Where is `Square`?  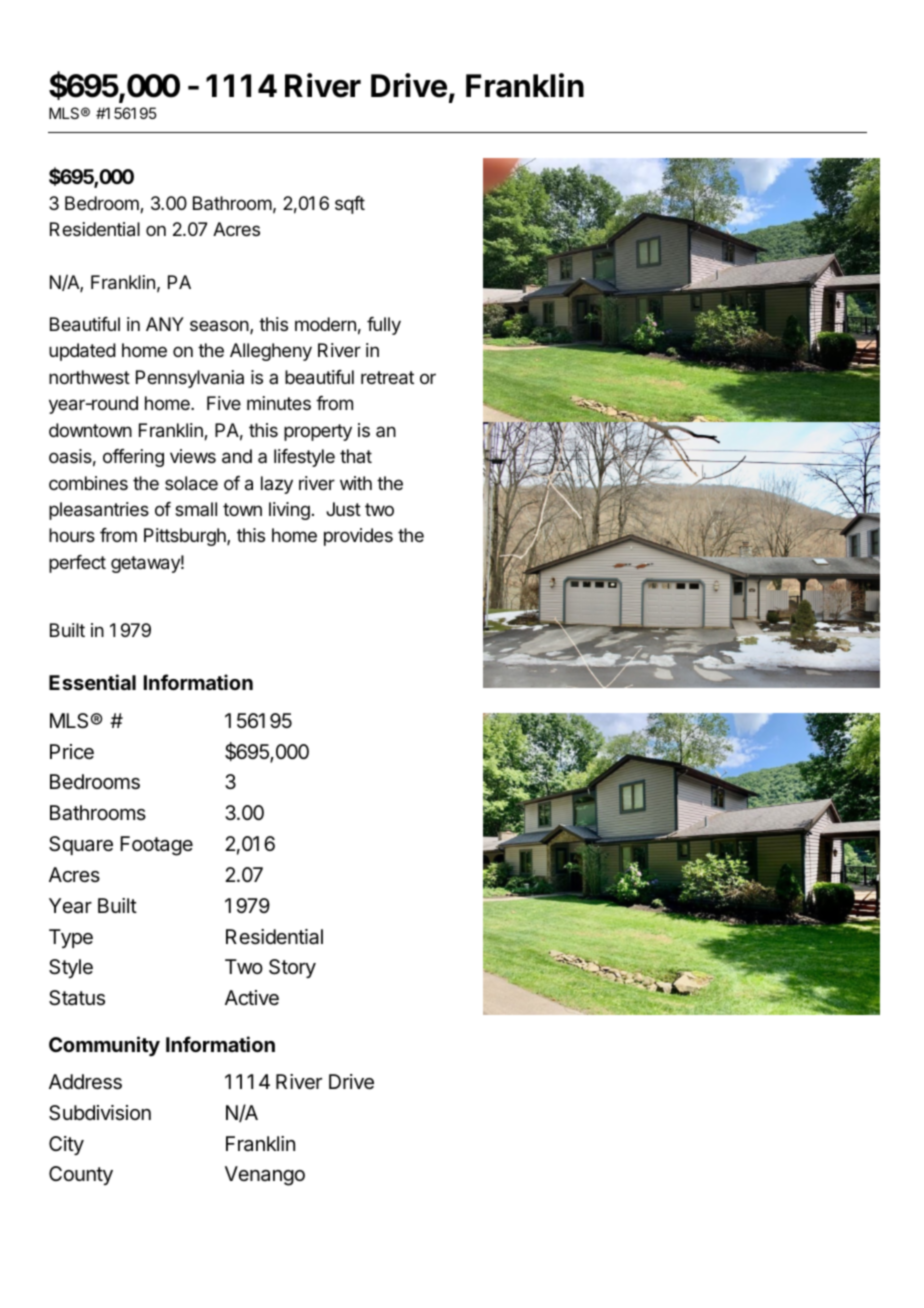
Square is located at coordinates (81, 845).
